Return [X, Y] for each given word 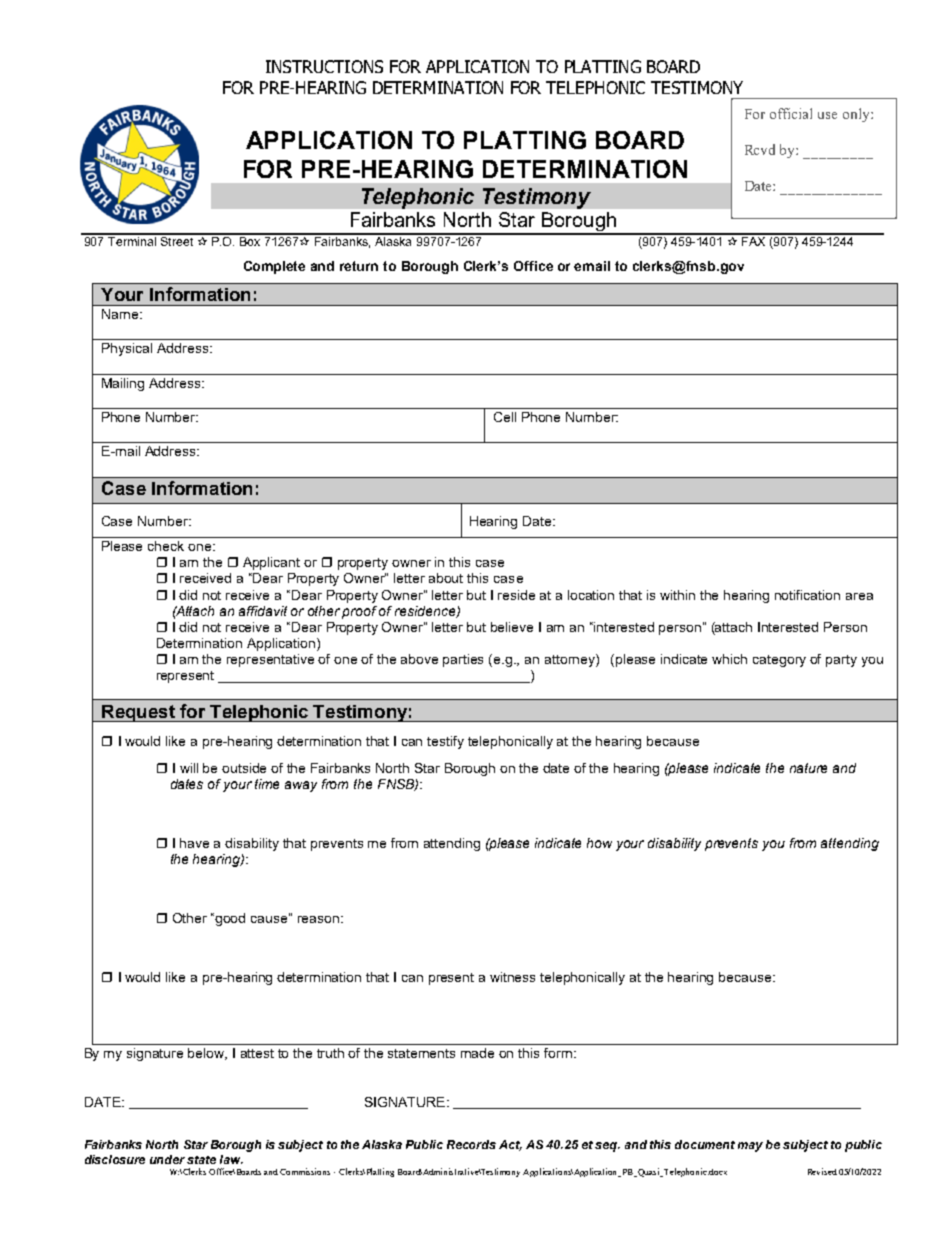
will [189, 768]
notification [807, 595]
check [166, 546]
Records [471, 1144]
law [231, 1159]
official [791, 113]
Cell [505, 417]
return [359, 266]
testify [445, 742]
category [779, 661]
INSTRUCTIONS [324, 66]
